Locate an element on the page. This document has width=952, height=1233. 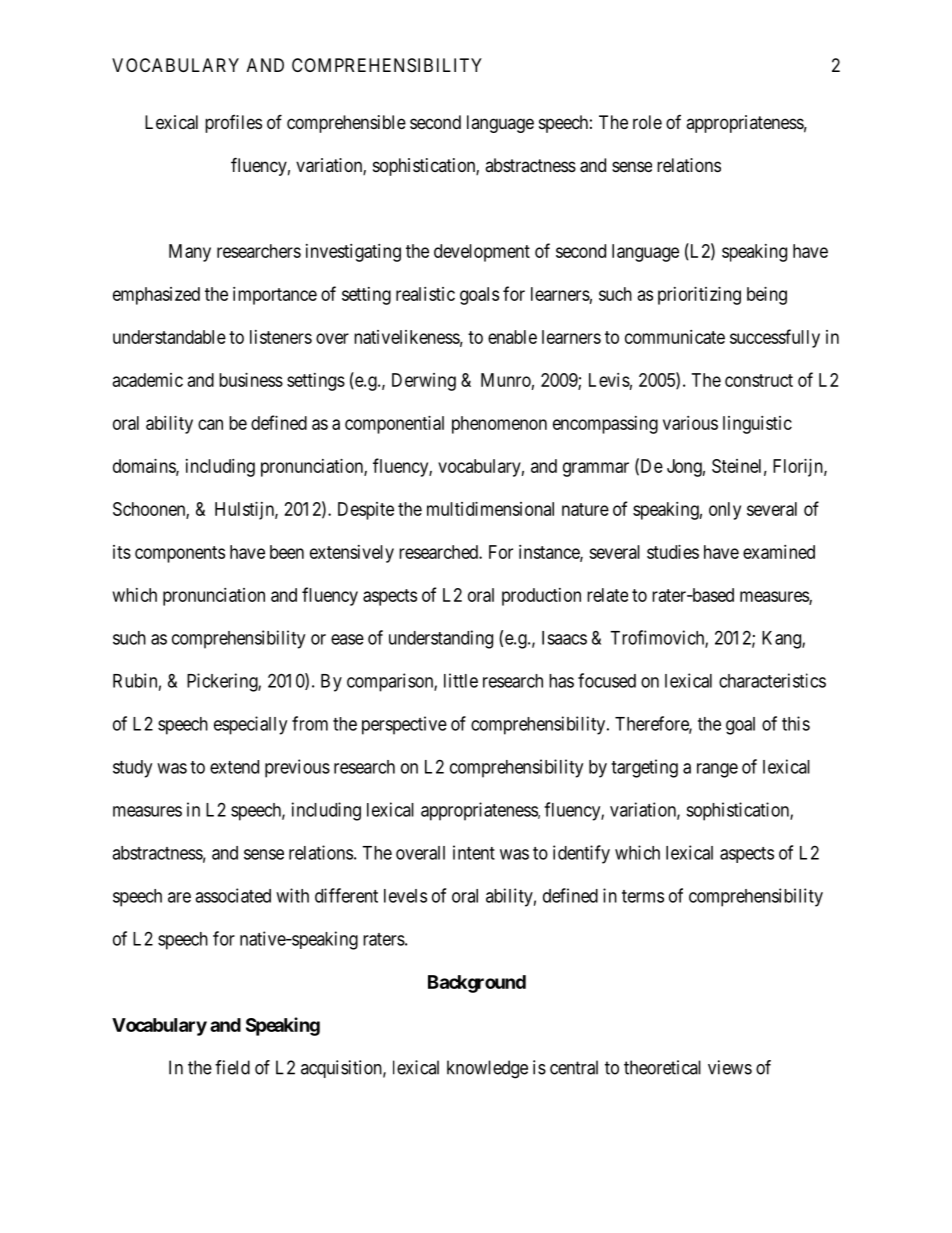
understandable is located at coordinates (169, 337).
